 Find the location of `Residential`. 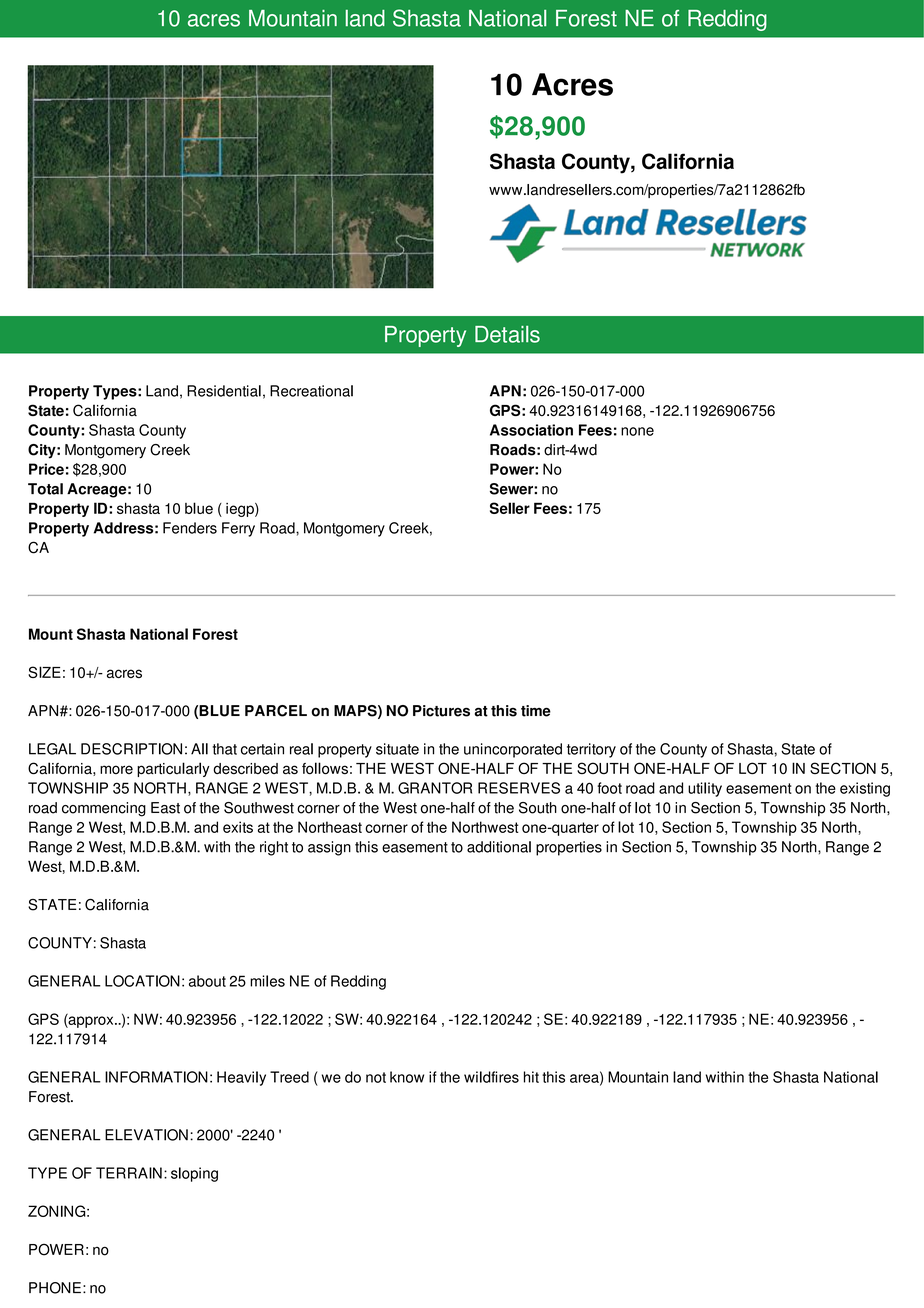

Residential is located at coordinates (224, 391).
